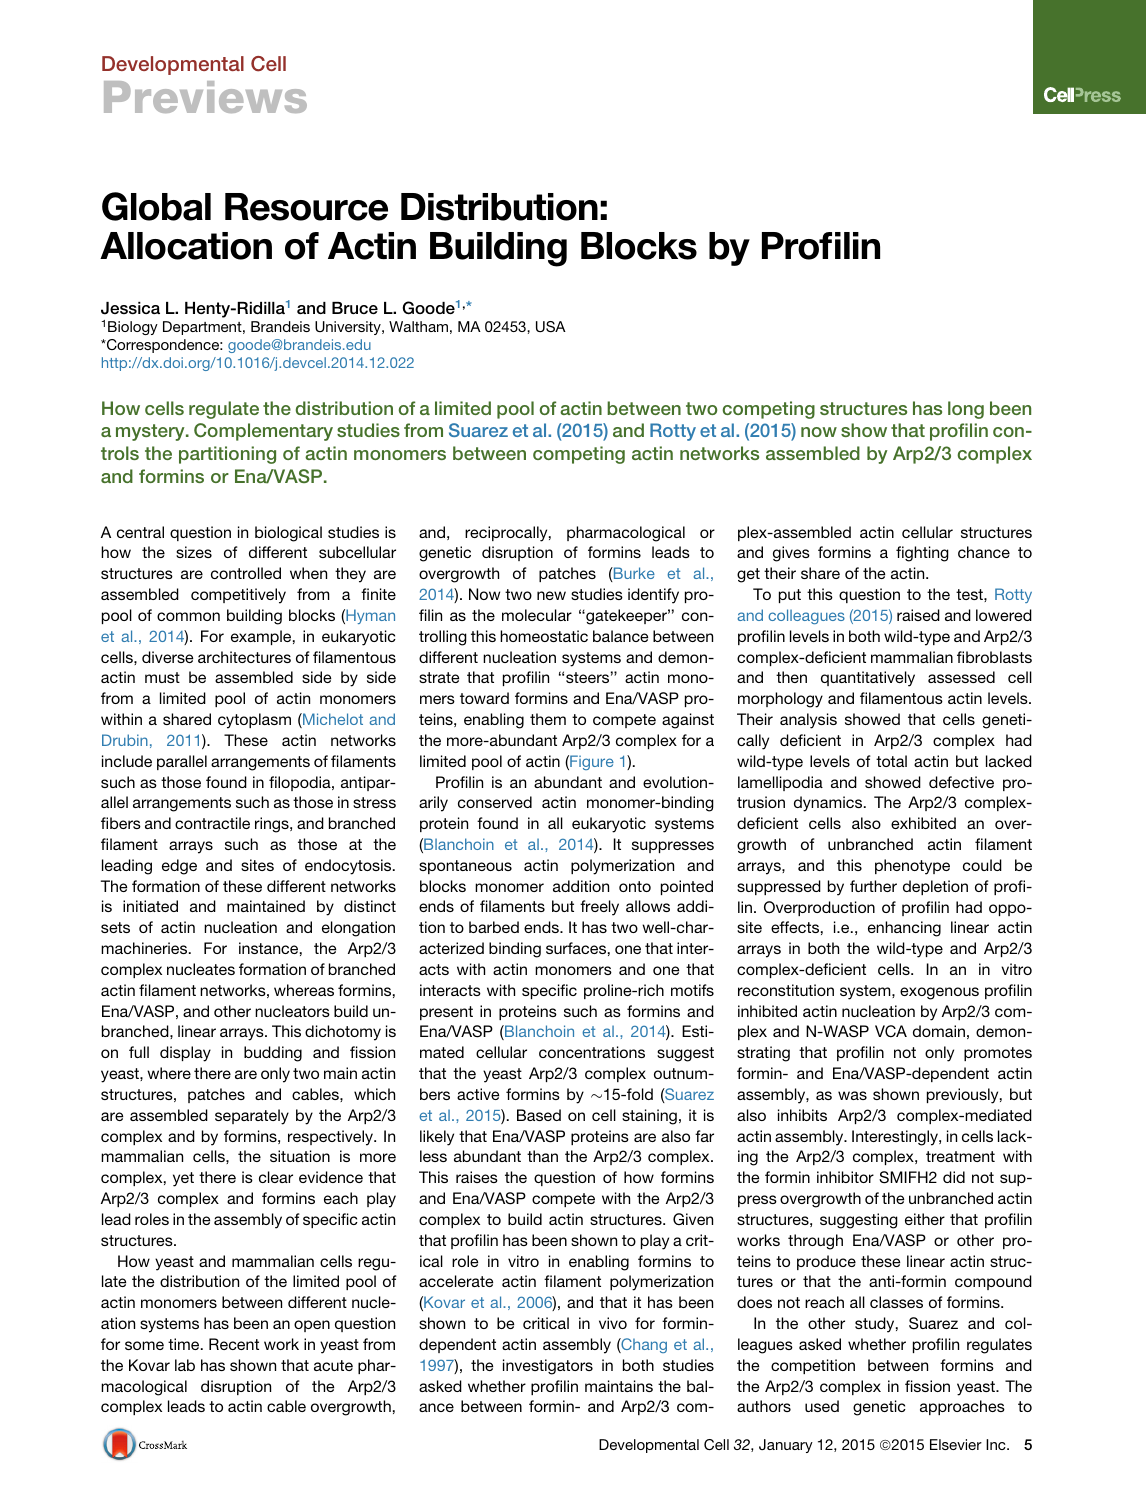  I want to click on barbed, so click(494, 927).
